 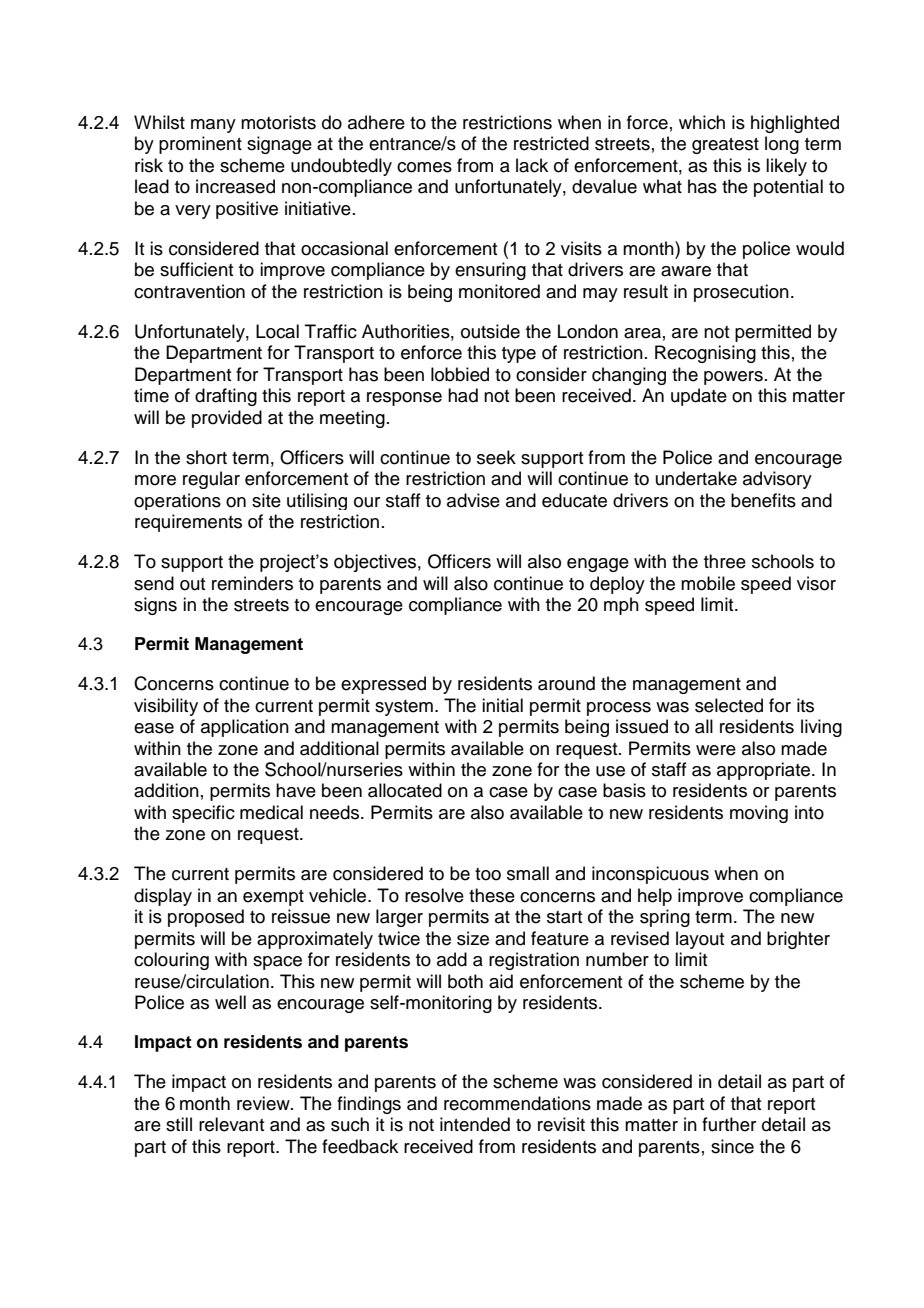 What do you see at coordinates (405, 790) in the screenshot?
I see `allocated` at bounding box center [405, 790].
